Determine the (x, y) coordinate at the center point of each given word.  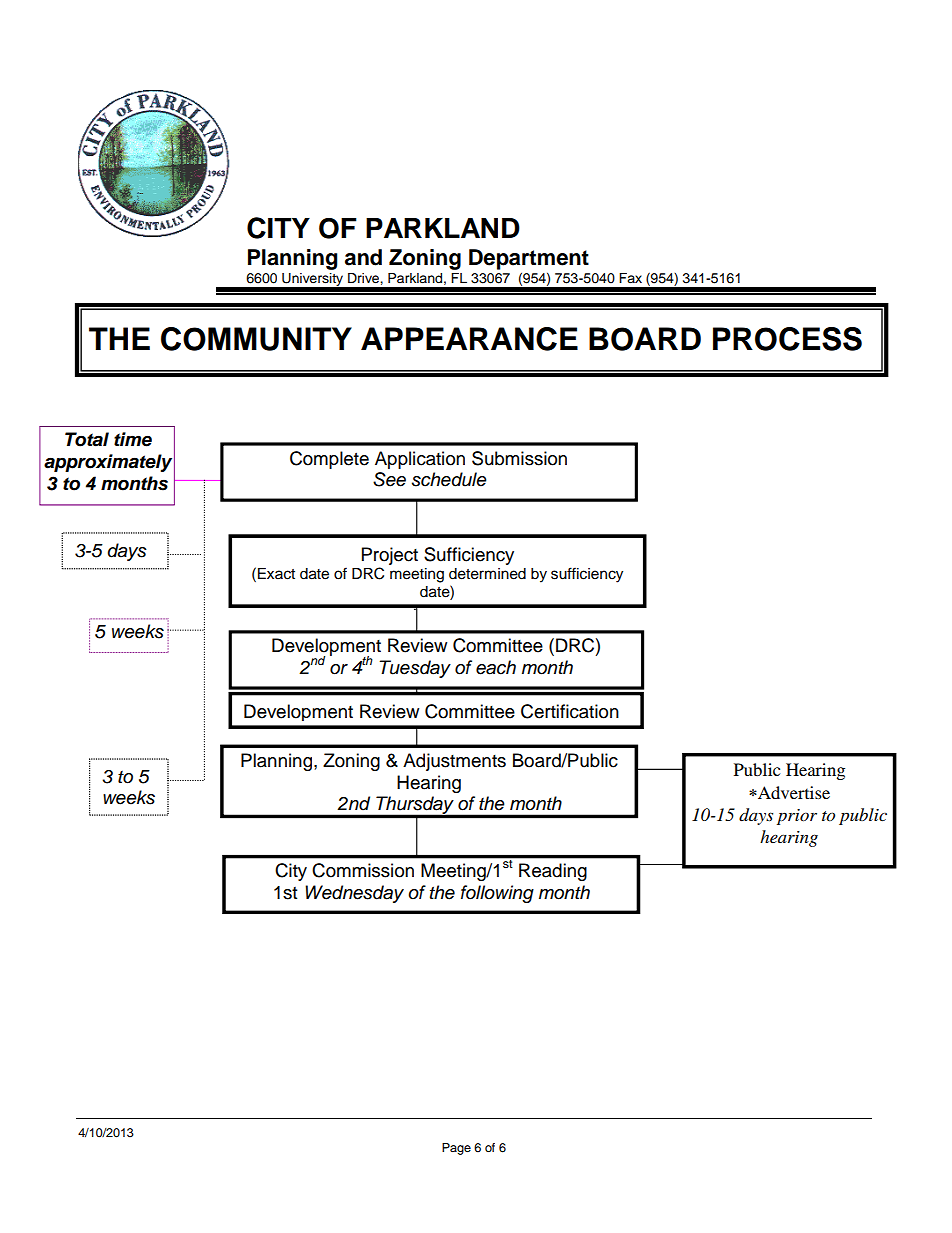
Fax (630, 278)
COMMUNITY (256, 339)
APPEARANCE (469, 339)
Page (456, 1149)
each (496, 667)
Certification (570, 711)
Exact (276, 574)
